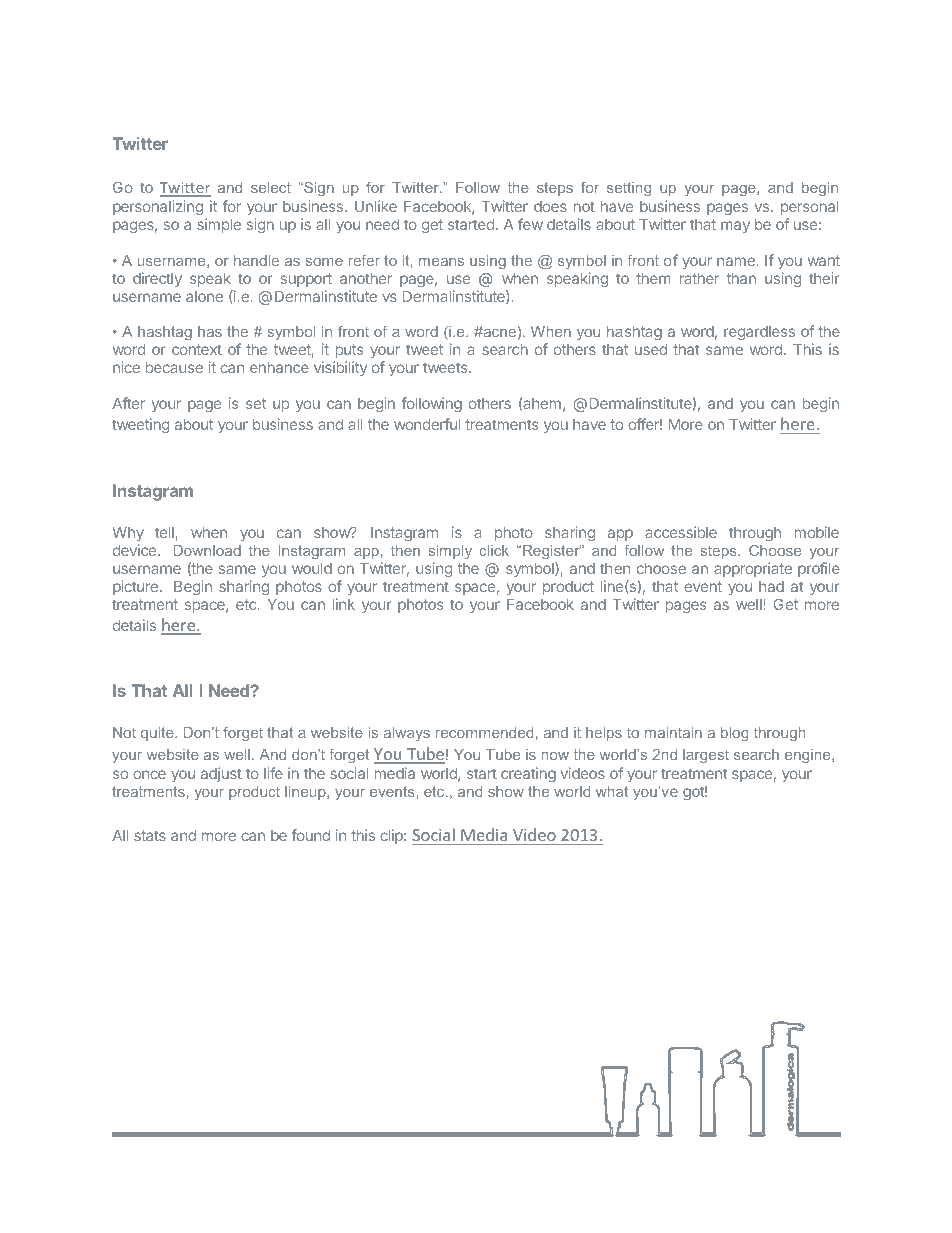 The width and height of the document is (952, 1233). I want to click on largest, so click(706, 756).
